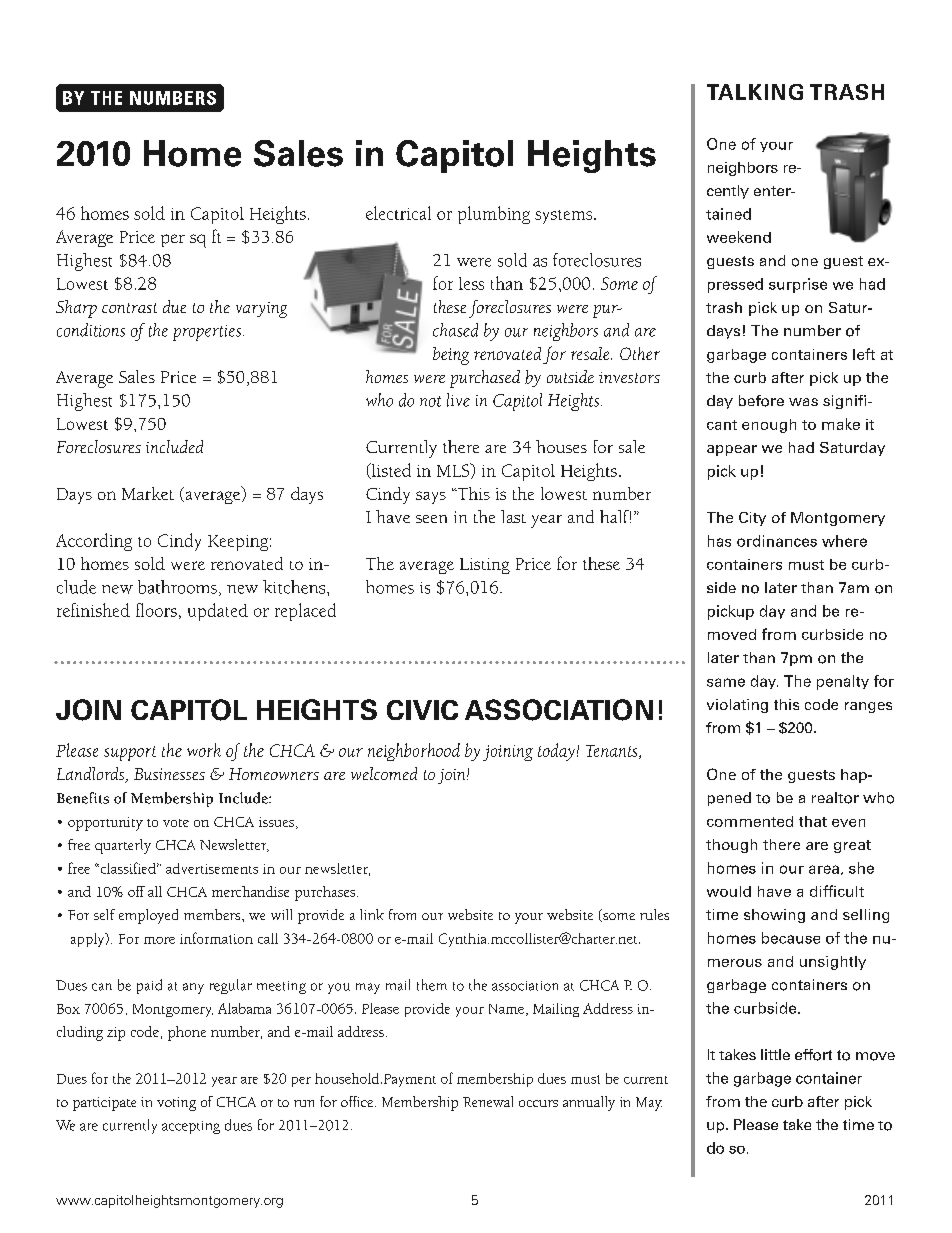  What do you see at coordinates (761, 401) in the document?
I see `before` at bounding box center [761, 401].
